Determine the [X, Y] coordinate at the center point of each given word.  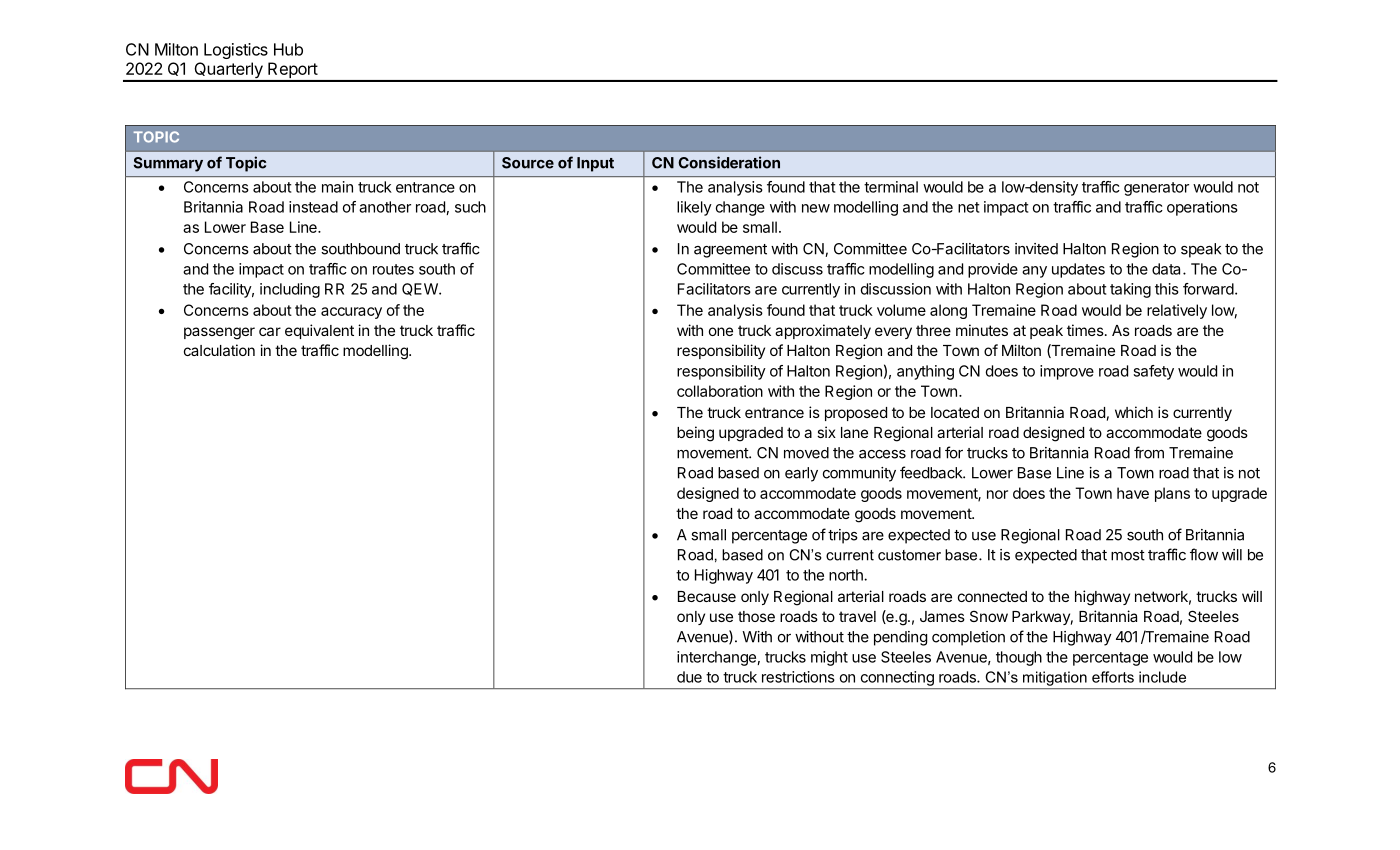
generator [1156, 189]
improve [1067, 372]
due [689, 677]
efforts [1113, 677]
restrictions [798, 677]
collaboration [720, 391]
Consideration [729, 162]
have [1133, 493]
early [801, 474]
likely [694, 208]
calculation [219, 350]
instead [313, 207]
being [695, 434]
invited [1036, 249]
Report [292, 71]
